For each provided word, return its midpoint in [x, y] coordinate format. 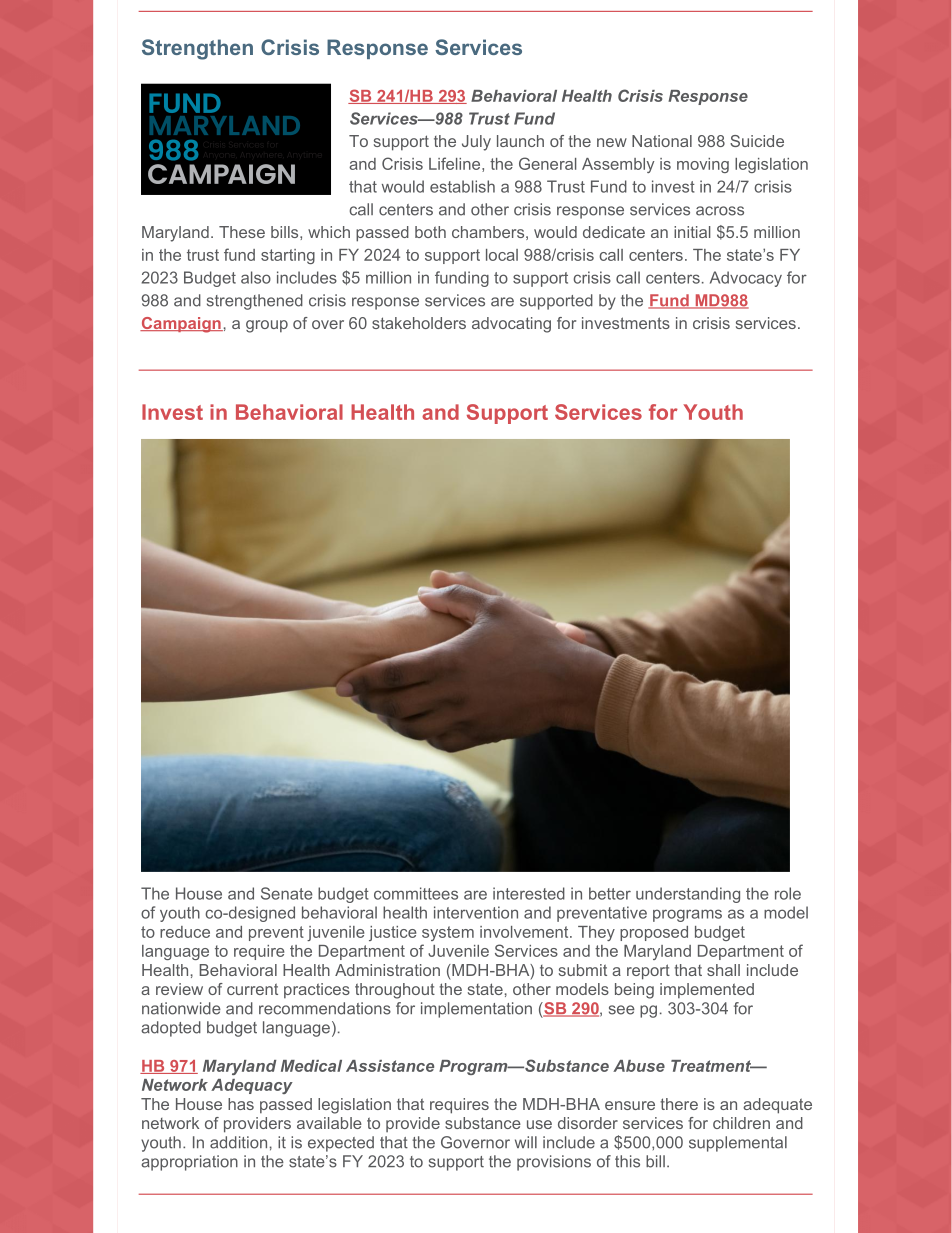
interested [529, 893]
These [242, 232]
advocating [511, 325]
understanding [688, 895]
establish [462, 186]
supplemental [738, 1144]
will [526, 1142]
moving [703, 165]
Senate [287, 893]
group [267, 326]
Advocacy [746, 279]
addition [238, 1142]
